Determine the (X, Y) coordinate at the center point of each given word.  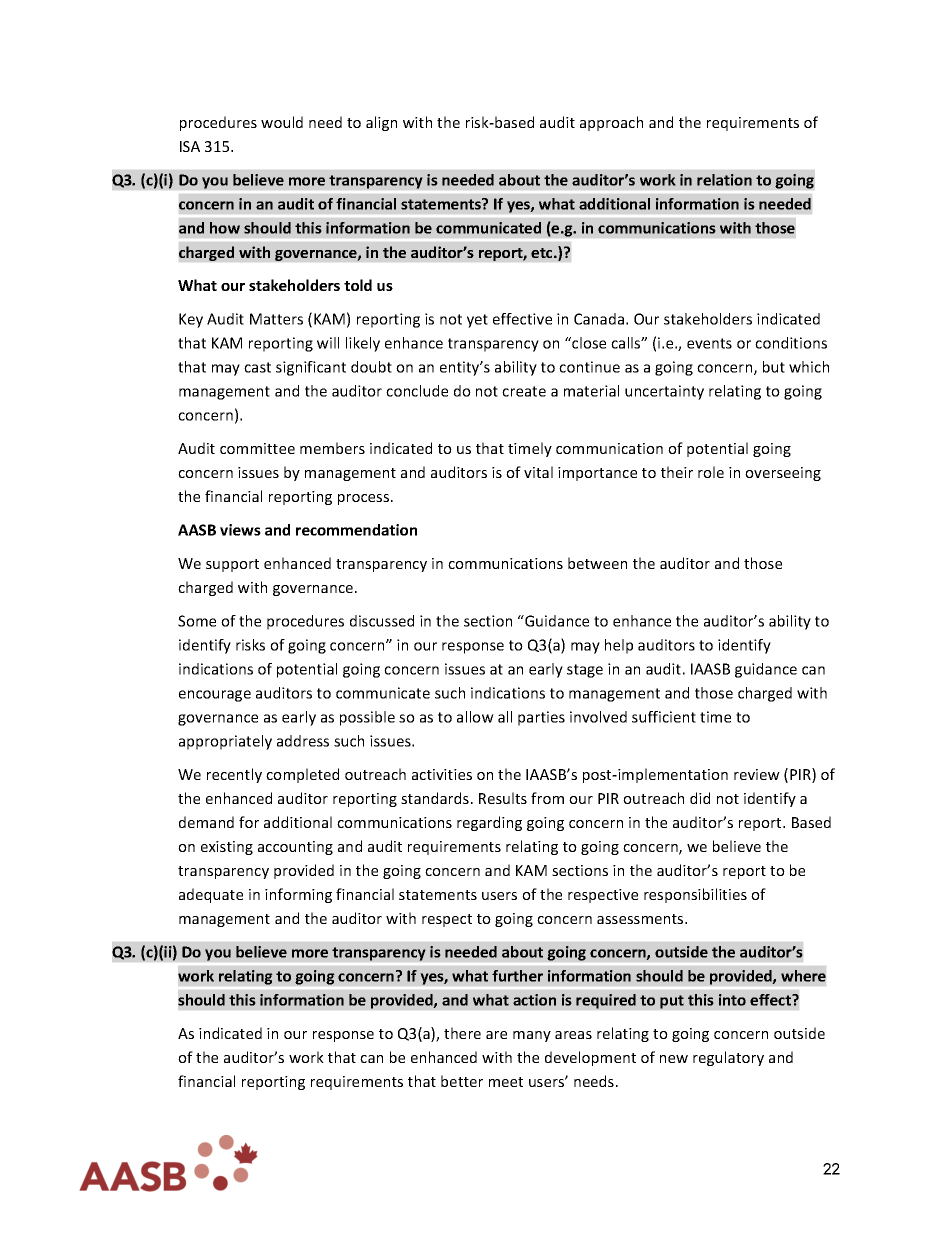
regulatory (728, 1058)
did (700, 798)
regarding (489, 823)
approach (611, 123)
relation (724, 180)
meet (506, 1082)
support (232, 565)
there (462, 1033)
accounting (295, 848)
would (282, 122)
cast (257, 367)
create (524, 391)
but (774, 367)
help (619, 646)
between (597, 563)
